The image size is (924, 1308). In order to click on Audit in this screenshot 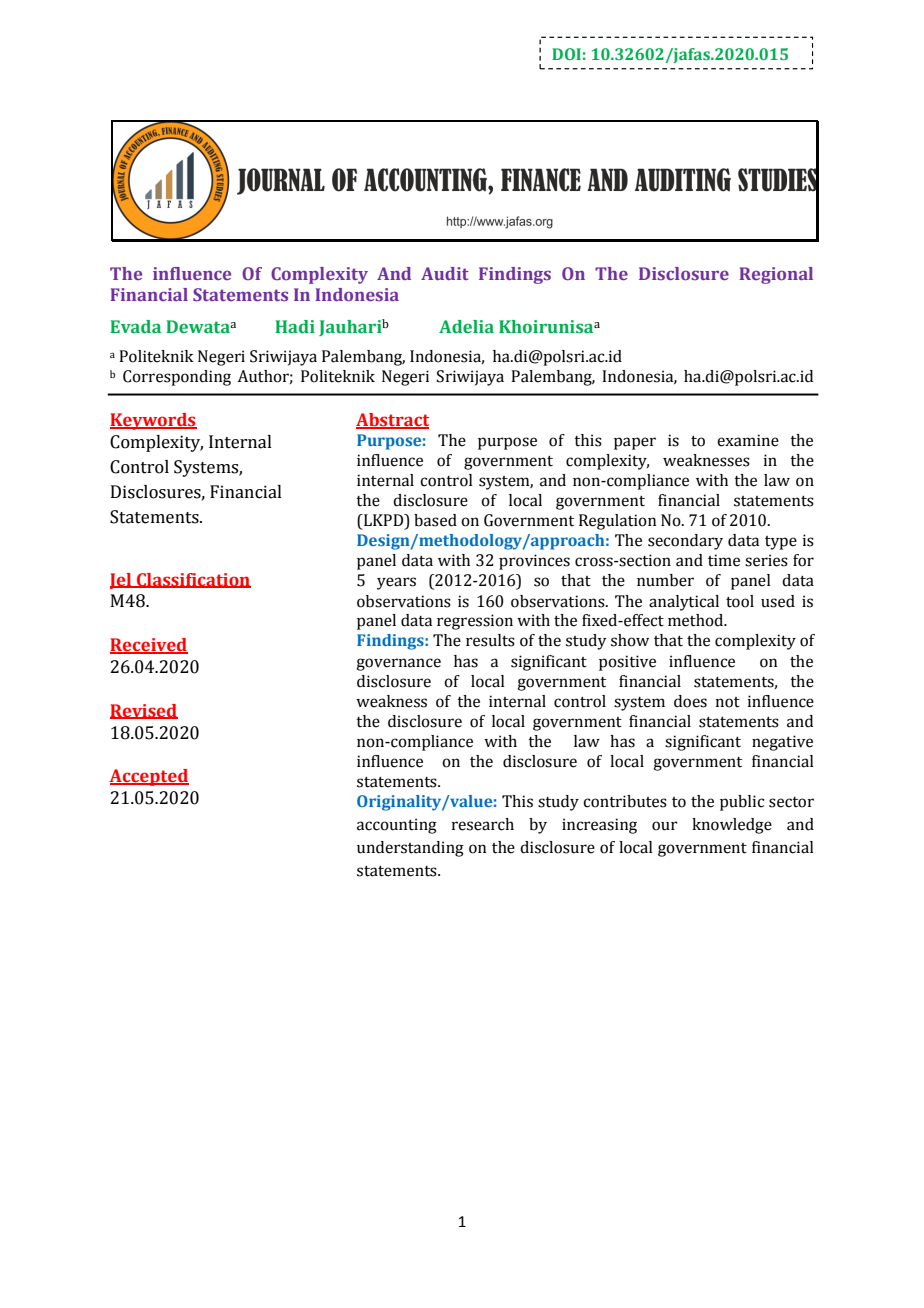, I will do `click(445, 273)`.
